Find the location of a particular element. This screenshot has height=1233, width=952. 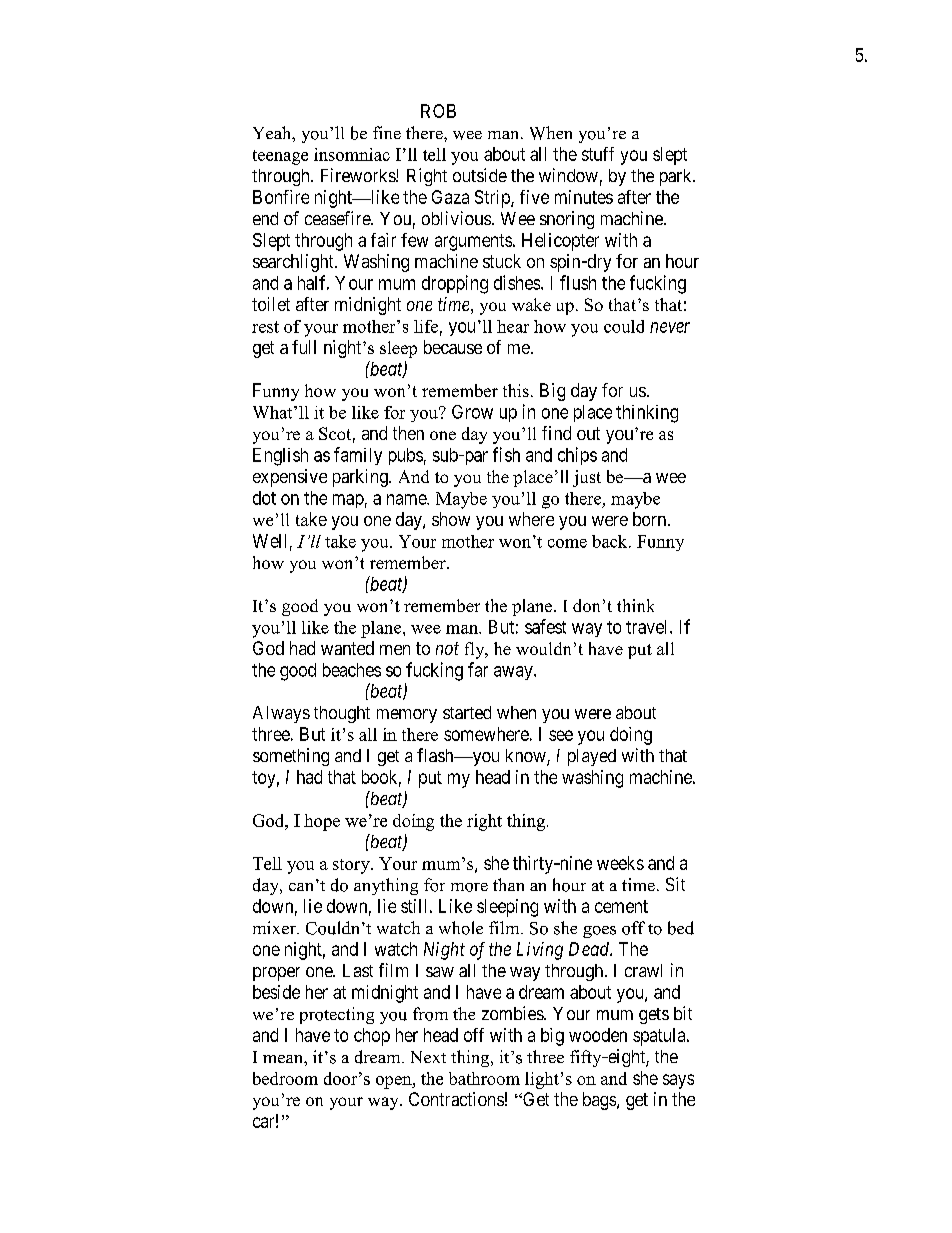

thought is located at coordinates (342, 714).
